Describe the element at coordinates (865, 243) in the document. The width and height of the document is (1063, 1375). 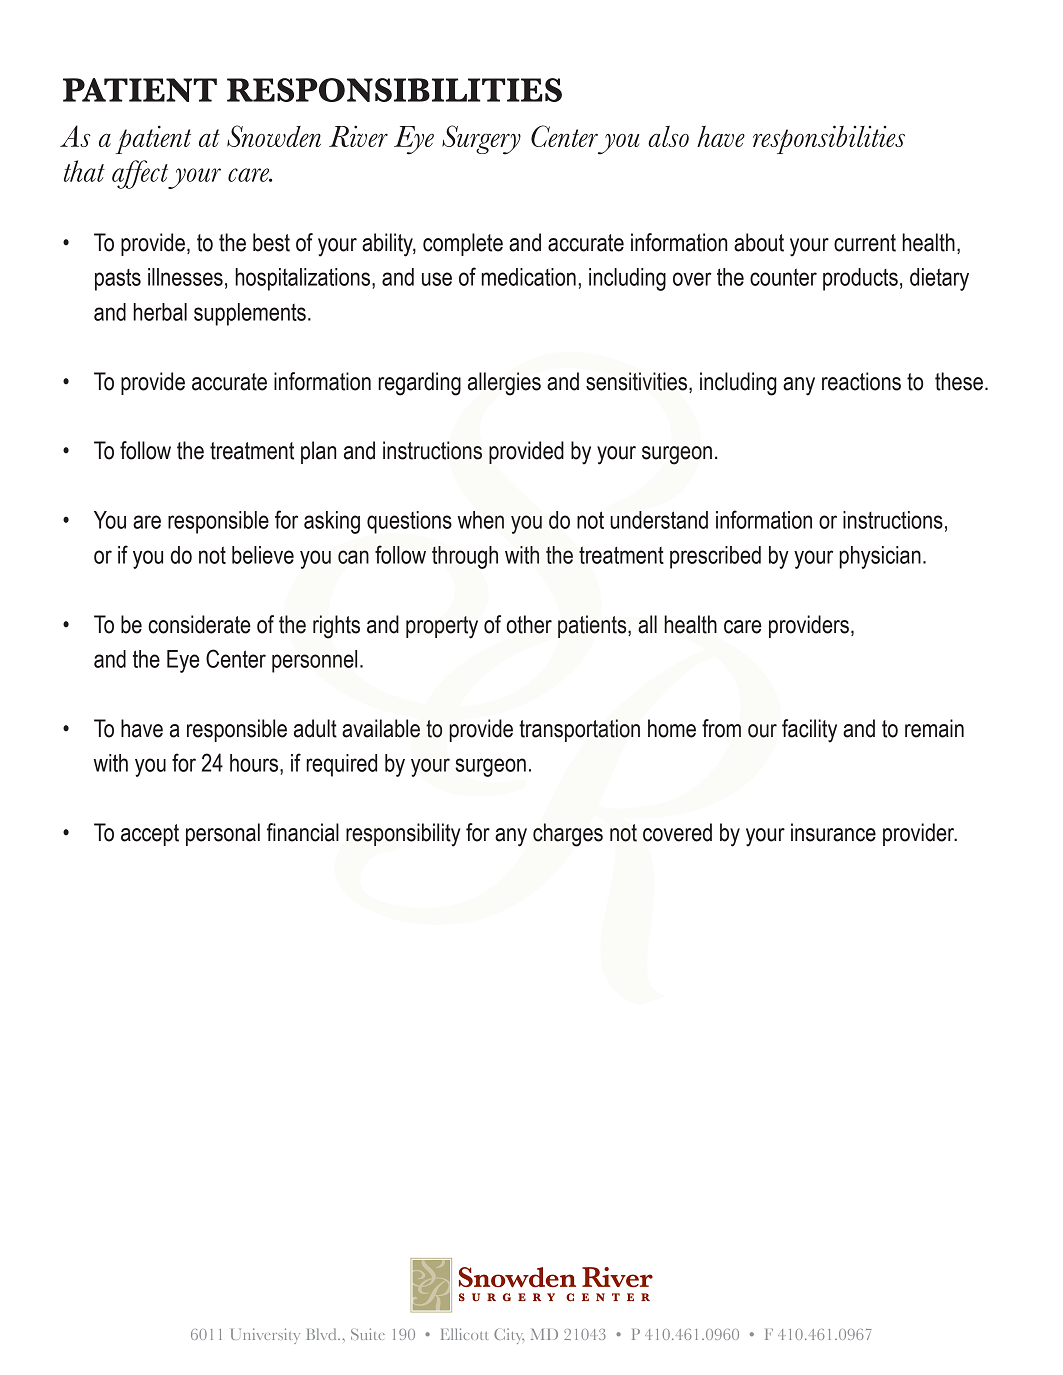
I see `current` at that location.
